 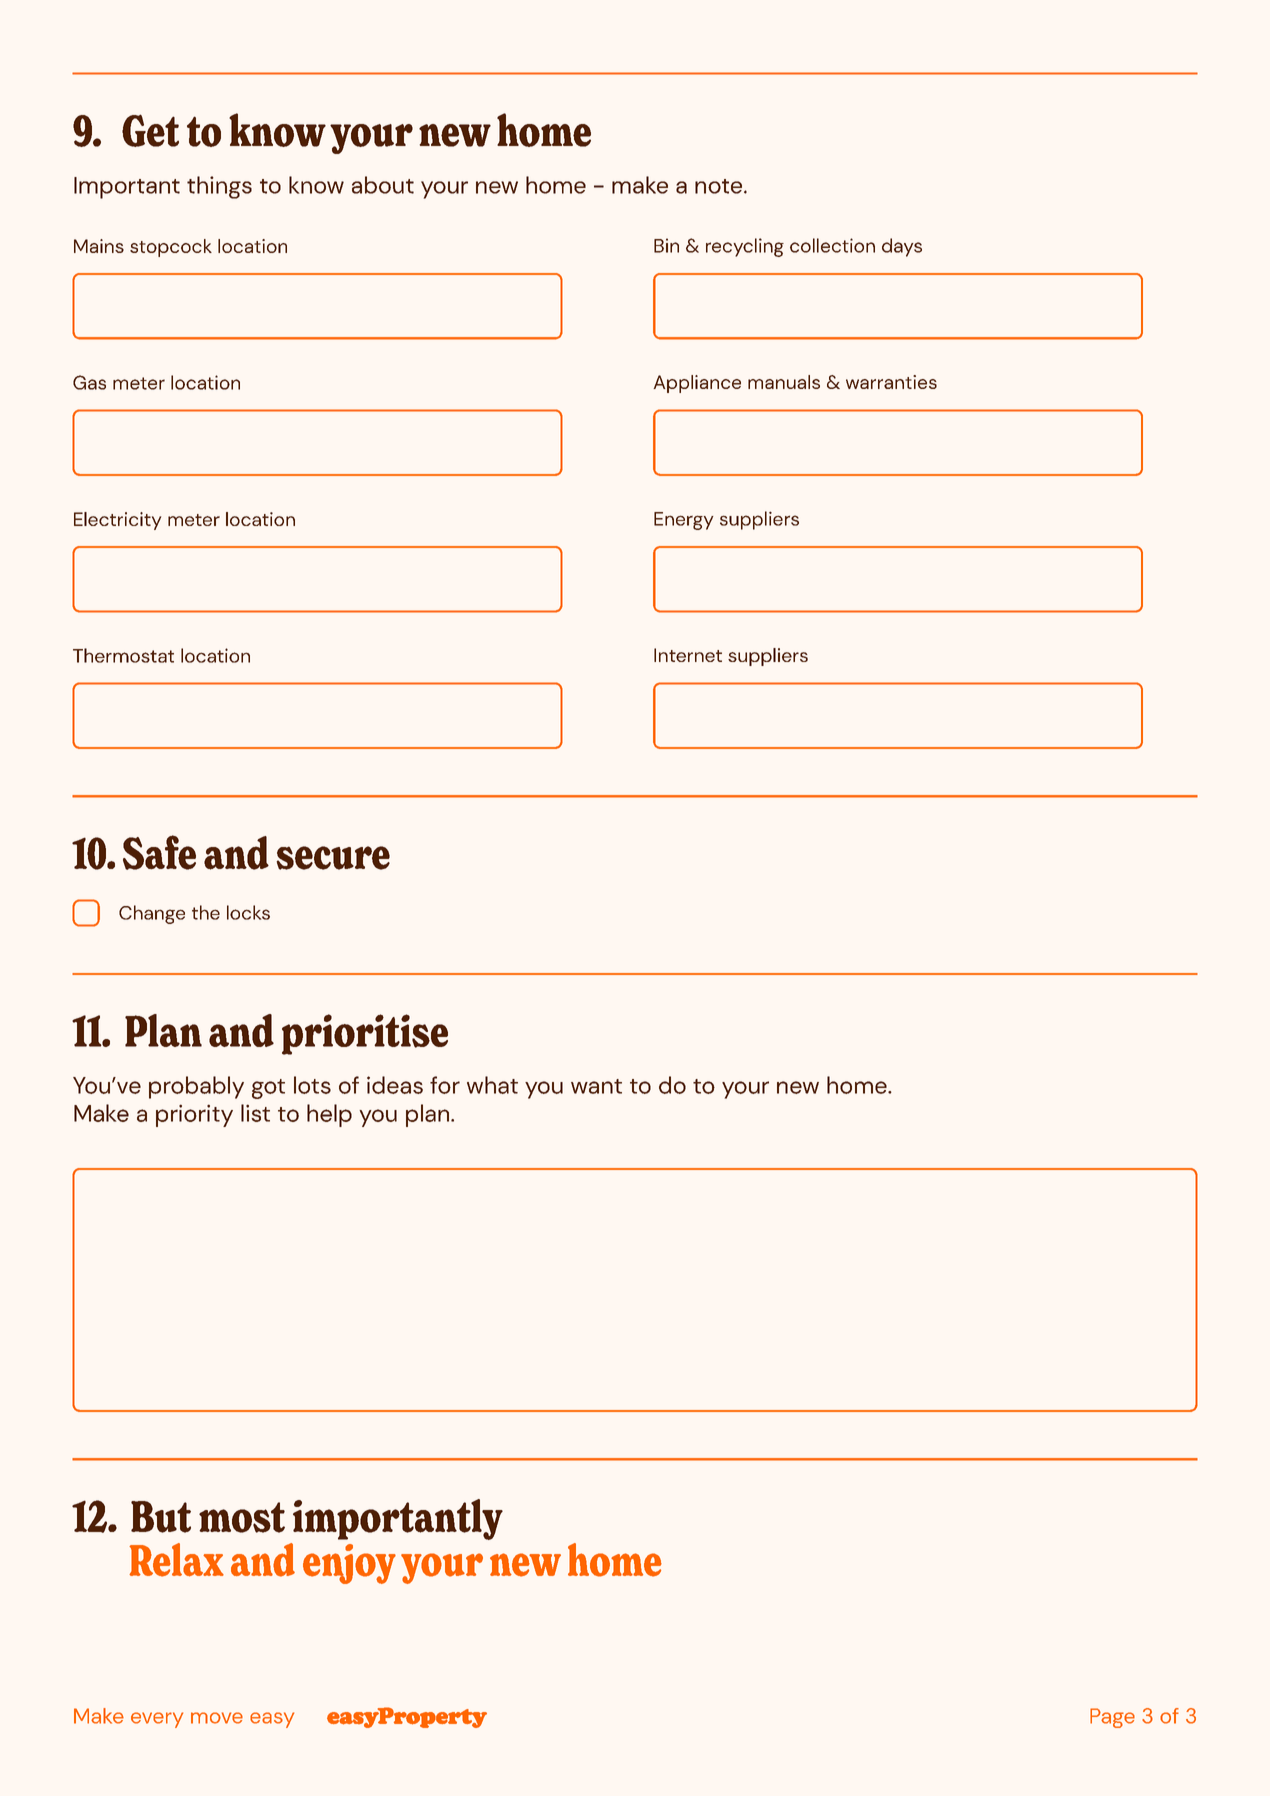 What do you see at coordinates (596, 1086) in the page?
I see `want` at bounding box center [596, 1086].
